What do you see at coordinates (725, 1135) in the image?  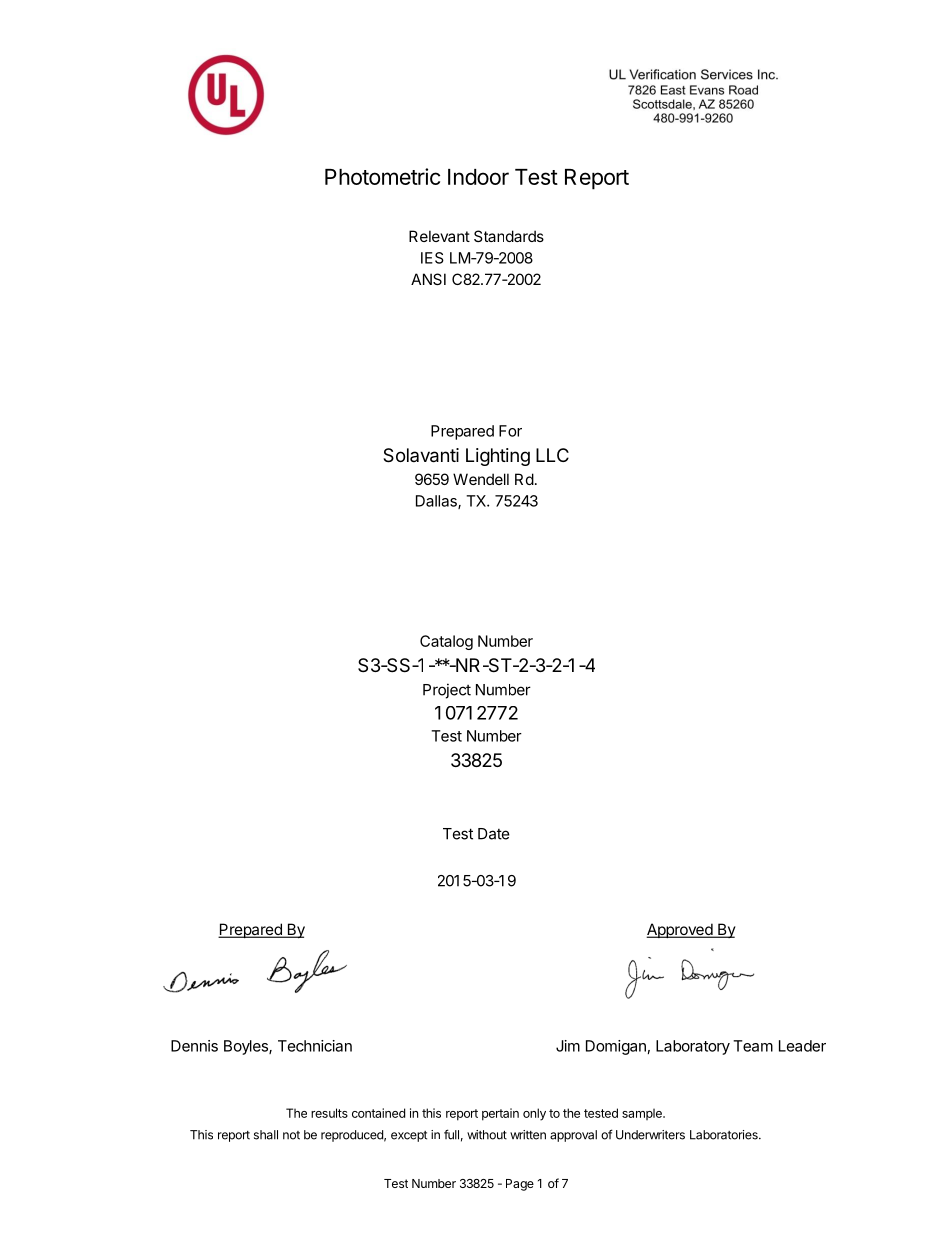 I see `Laboratories` at bounding box center [725, 1135].
